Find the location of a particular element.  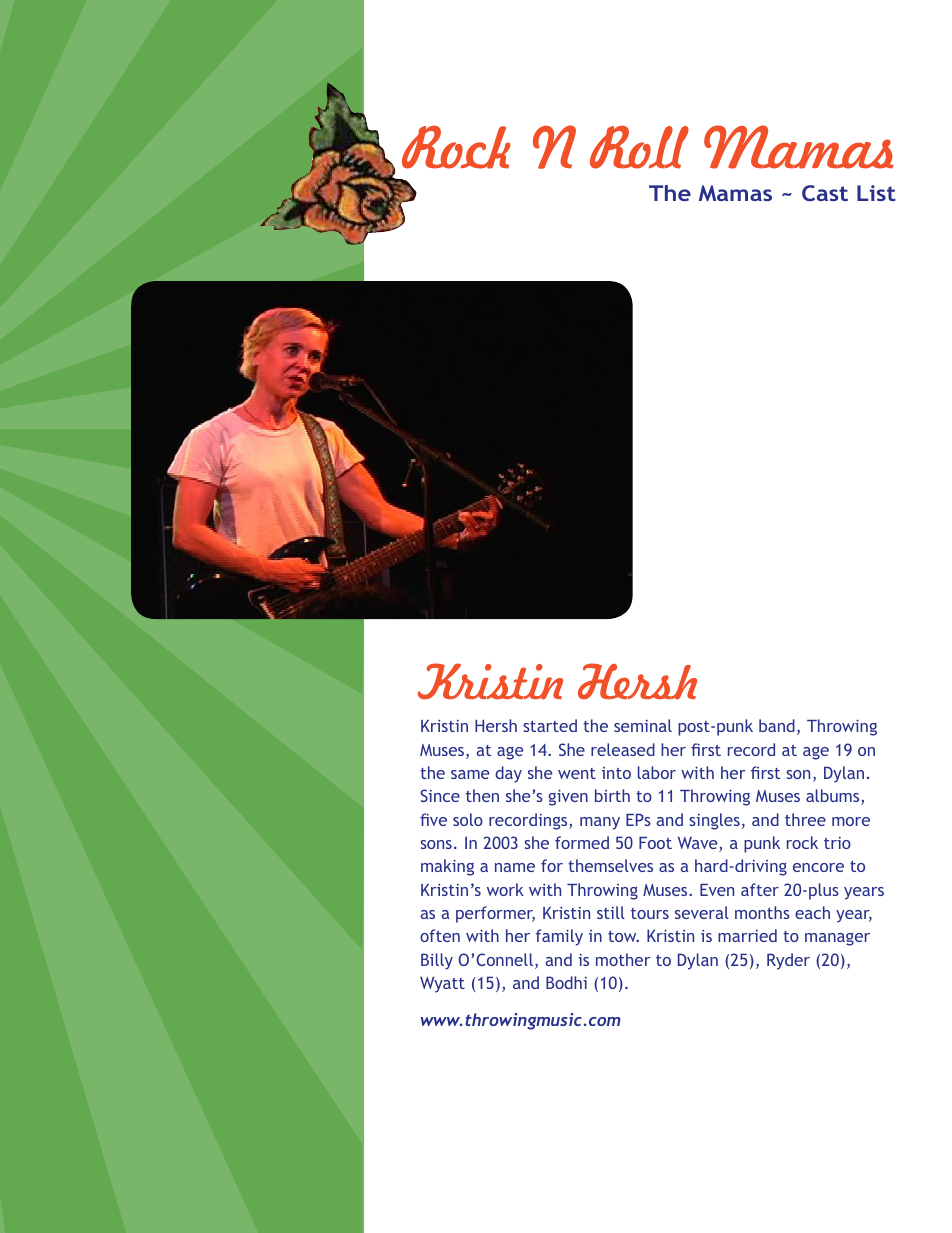

mother is located at coordinates (623, 959).
